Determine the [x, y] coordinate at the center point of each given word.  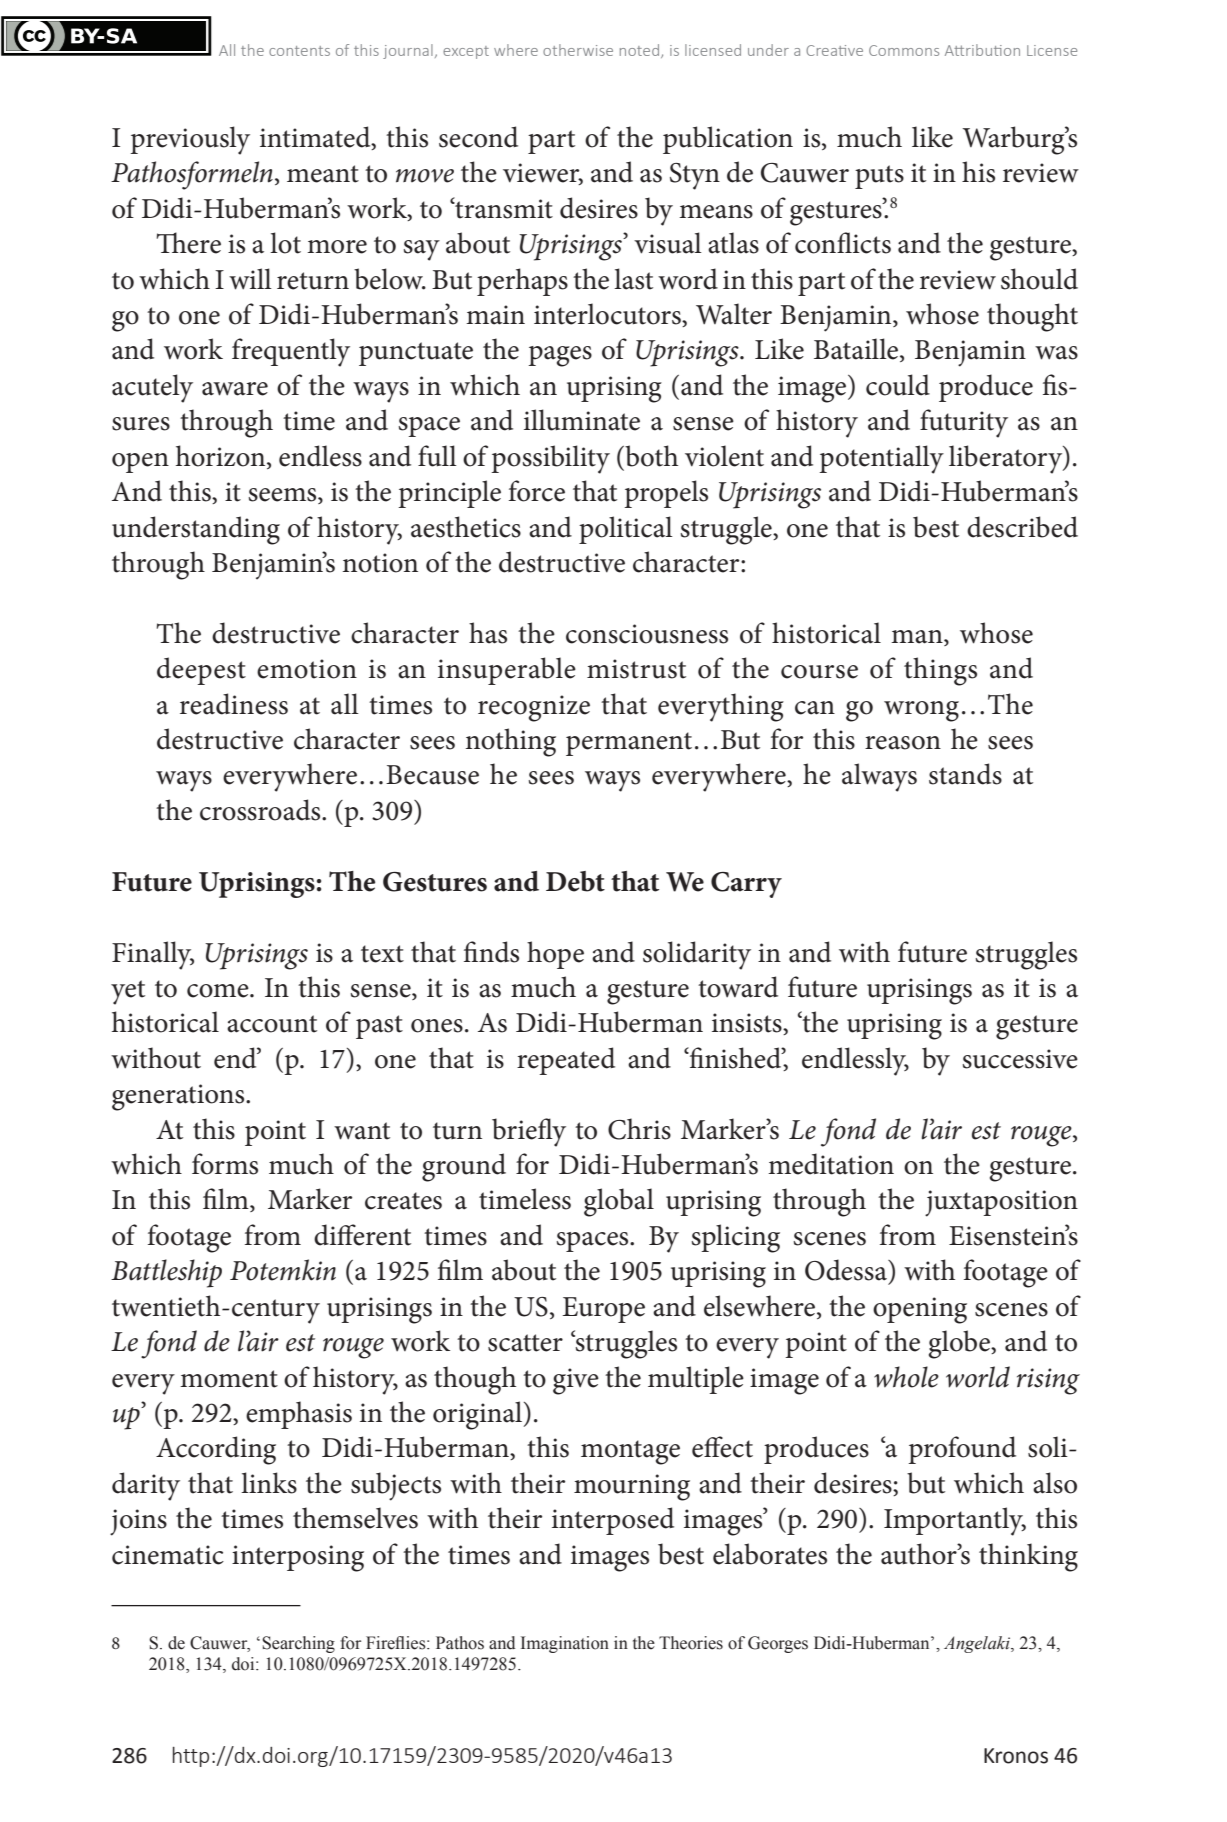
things [940, 671]
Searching [298, 1644]
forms [225, 1164]
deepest [201, 671]
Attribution [982, 50]
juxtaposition [1001, 1203]
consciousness [647, 634]
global [619, 1202]
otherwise [578, 50]
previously [190, 140]
